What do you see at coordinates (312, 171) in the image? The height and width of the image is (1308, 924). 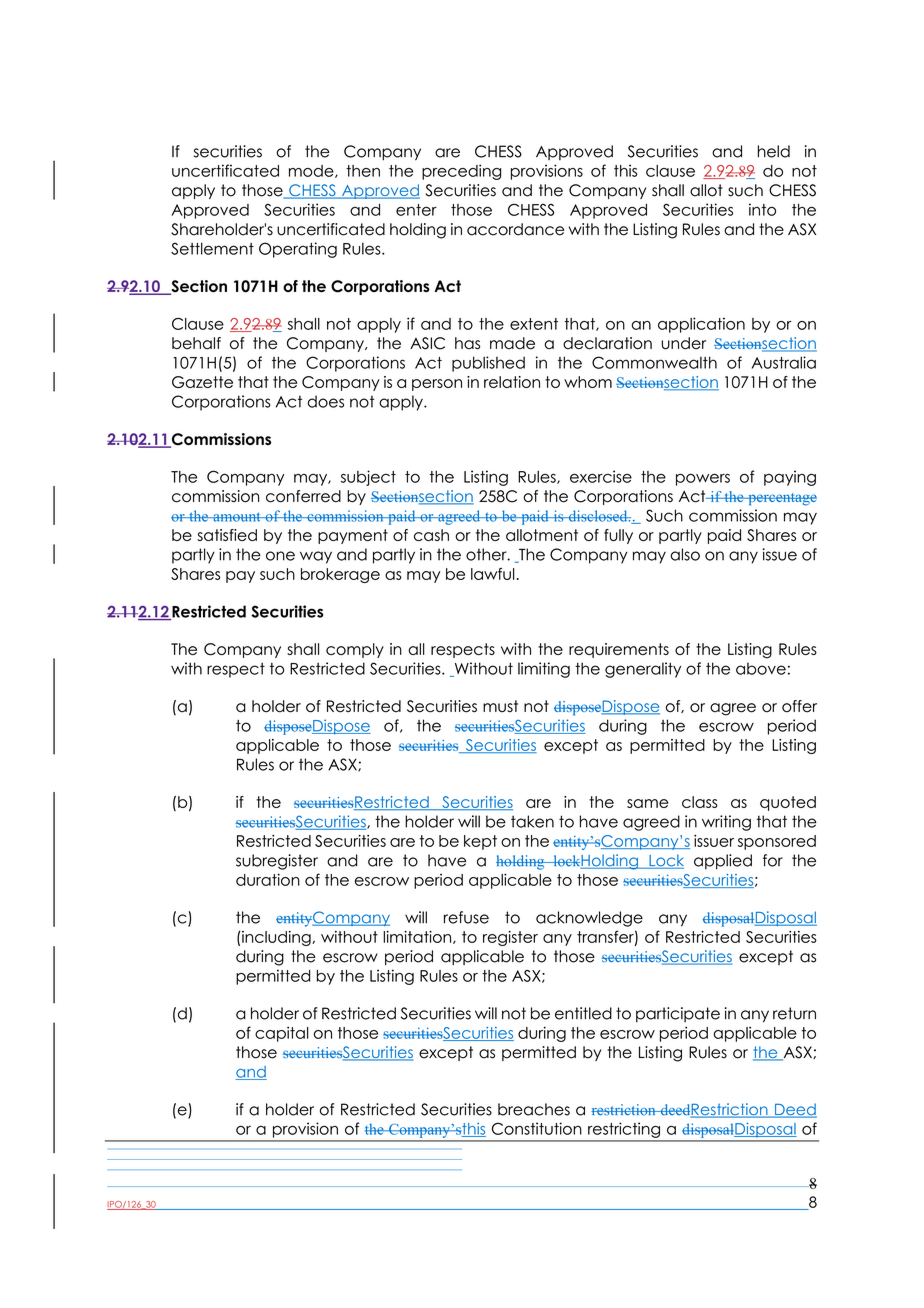 I see `mode` at bounding box center [312, 171].
